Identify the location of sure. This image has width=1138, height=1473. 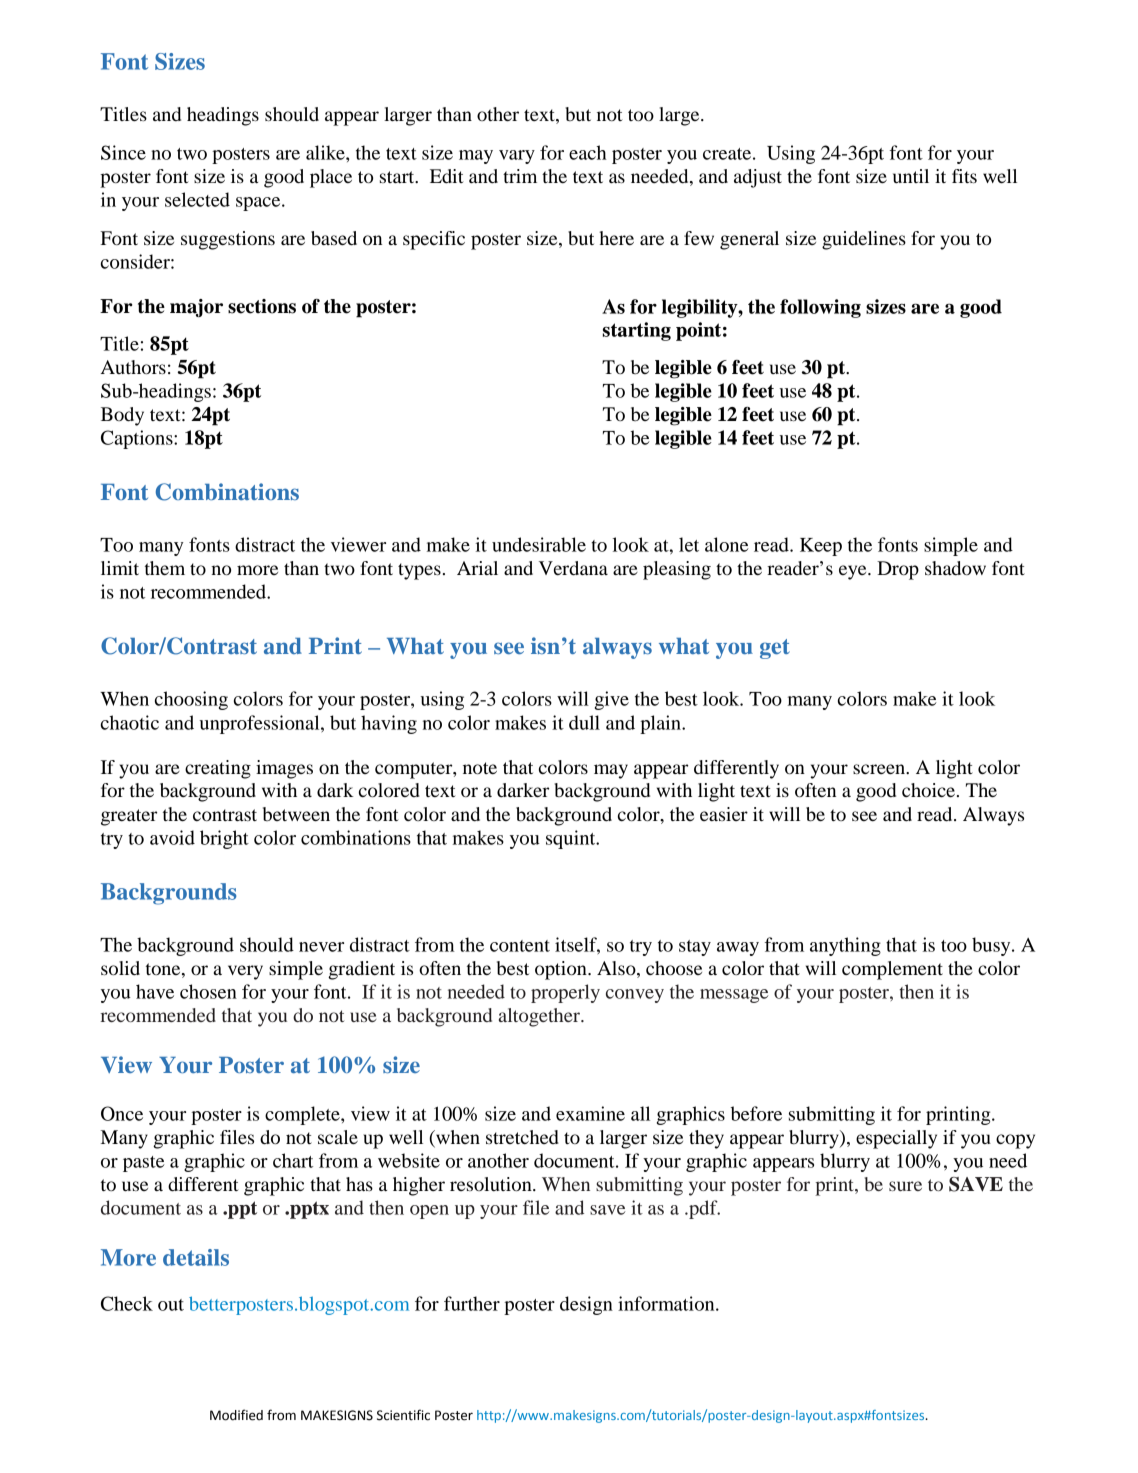
(905, 1186).
